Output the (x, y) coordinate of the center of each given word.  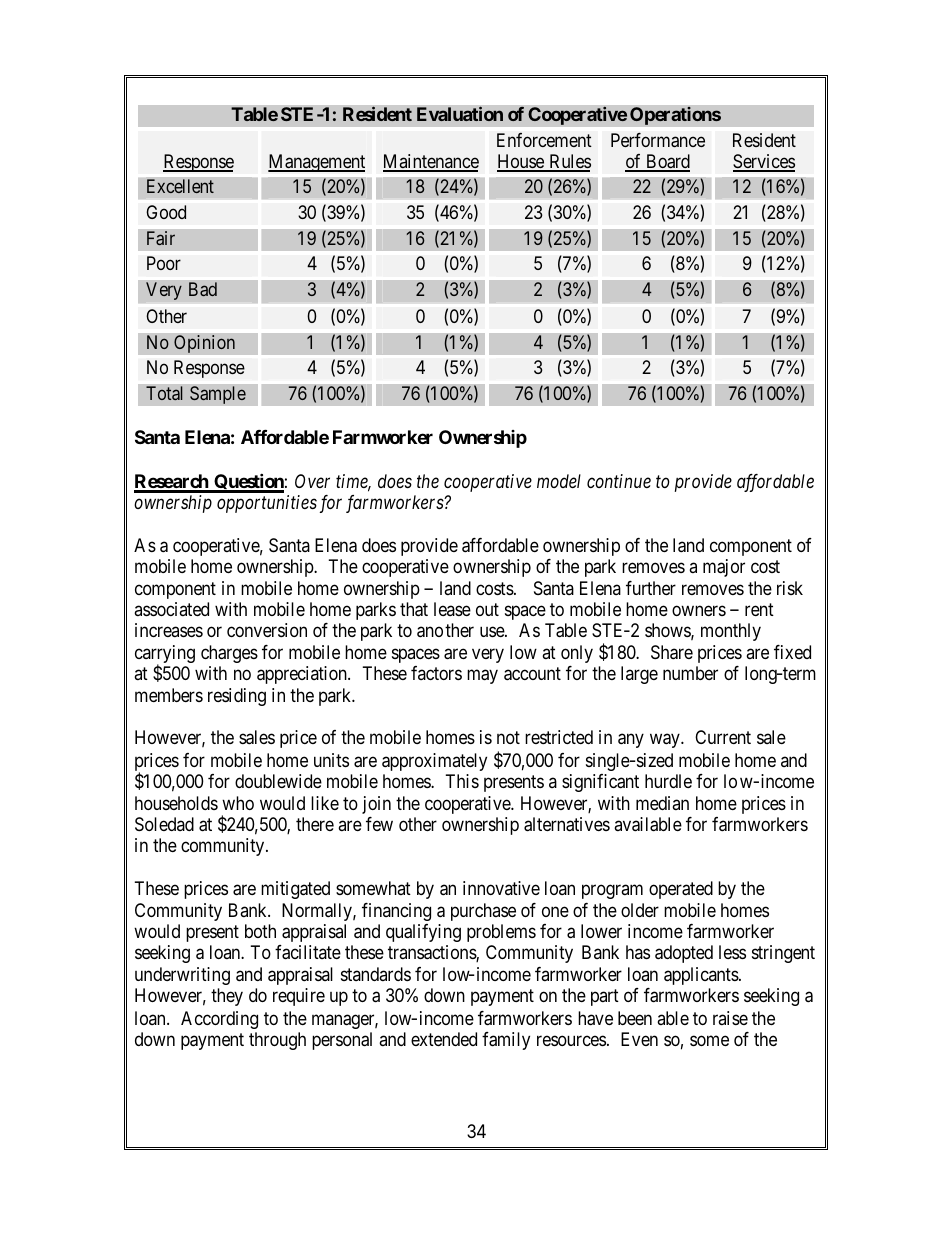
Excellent (180, 186)
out (487, 609)
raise (730, 1018)
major (724, 568)
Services (764, 162)
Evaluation (460, 114)
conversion (267, 630)
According (219, 1020)
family (506, 1041)
